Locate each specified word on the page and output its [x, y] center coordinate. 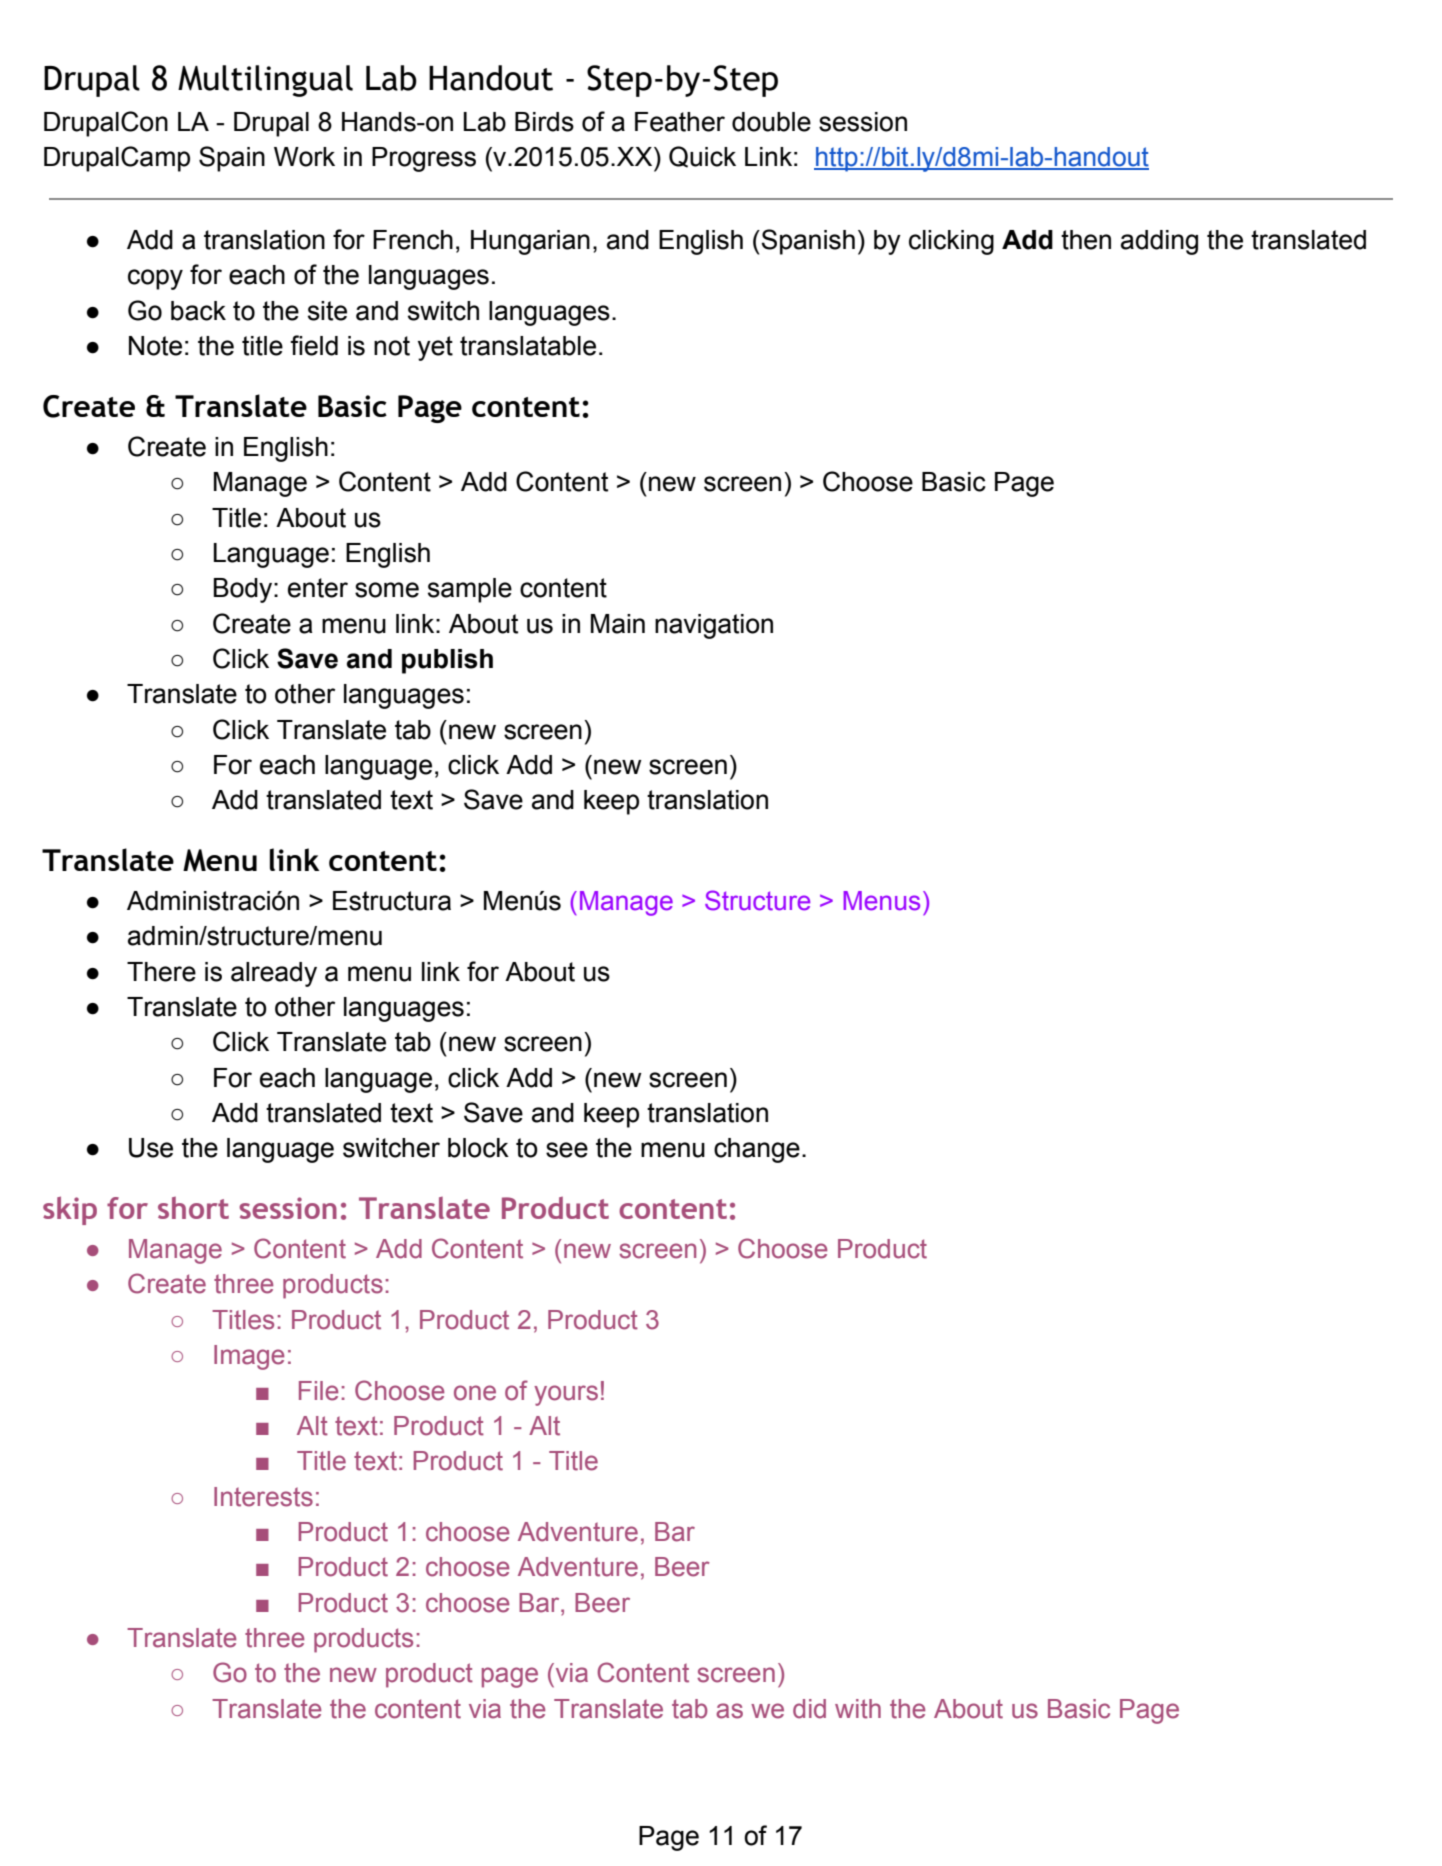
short [193, 1208]
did [809, 1709]
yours [566, 1395]
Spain [232, 159]
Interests [263, 1497]
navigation [714, 626]
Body [244, 590]
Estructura [392, 901]
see [567, 1150]
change [757, 1150]
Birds [544, 122]
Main [618, 624]
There [161, 972]
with [858, 1709]
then [1086, 240]
